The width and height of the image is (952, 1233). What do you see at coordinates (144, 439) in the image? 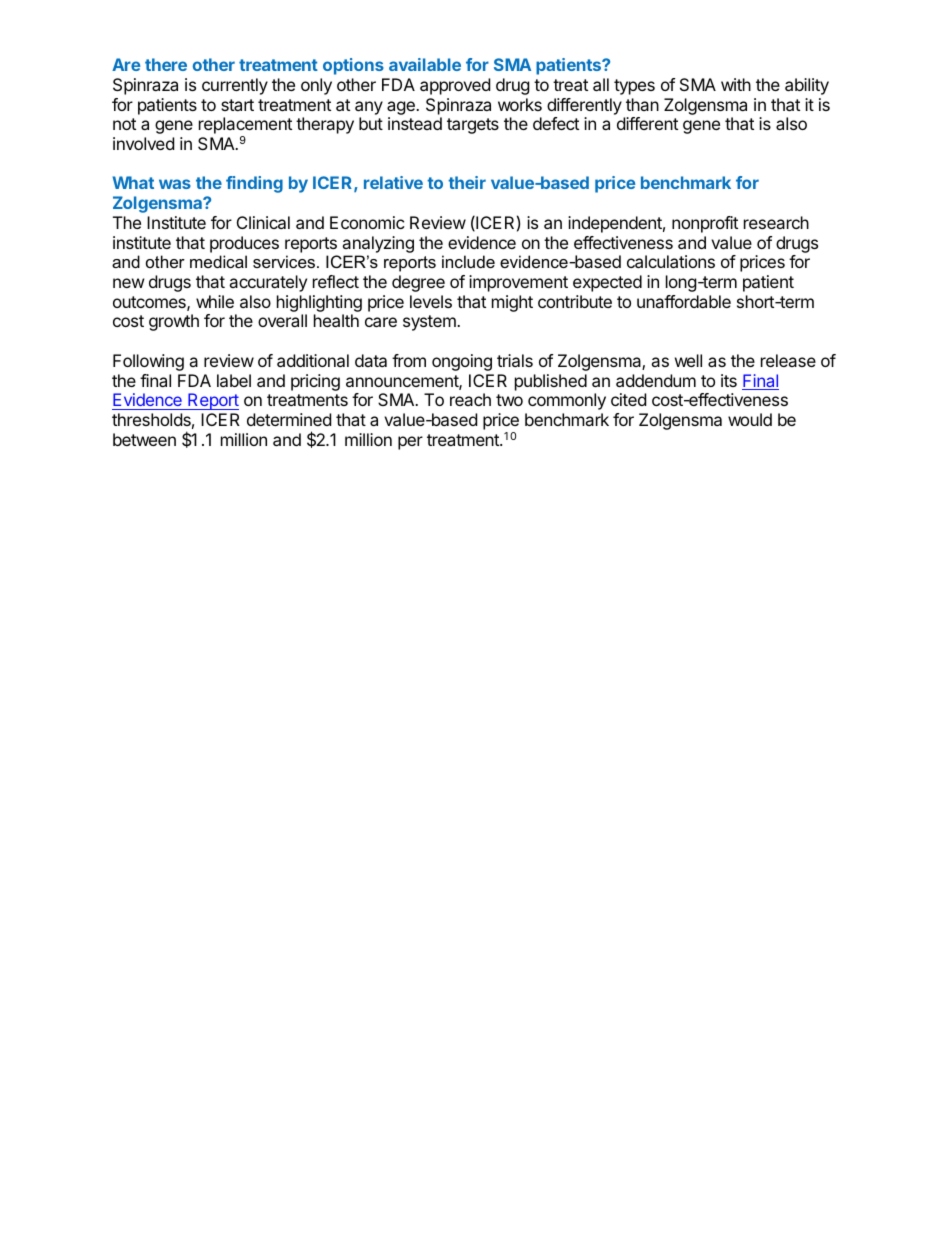
I see `between` at bounding box center [144, 439].
